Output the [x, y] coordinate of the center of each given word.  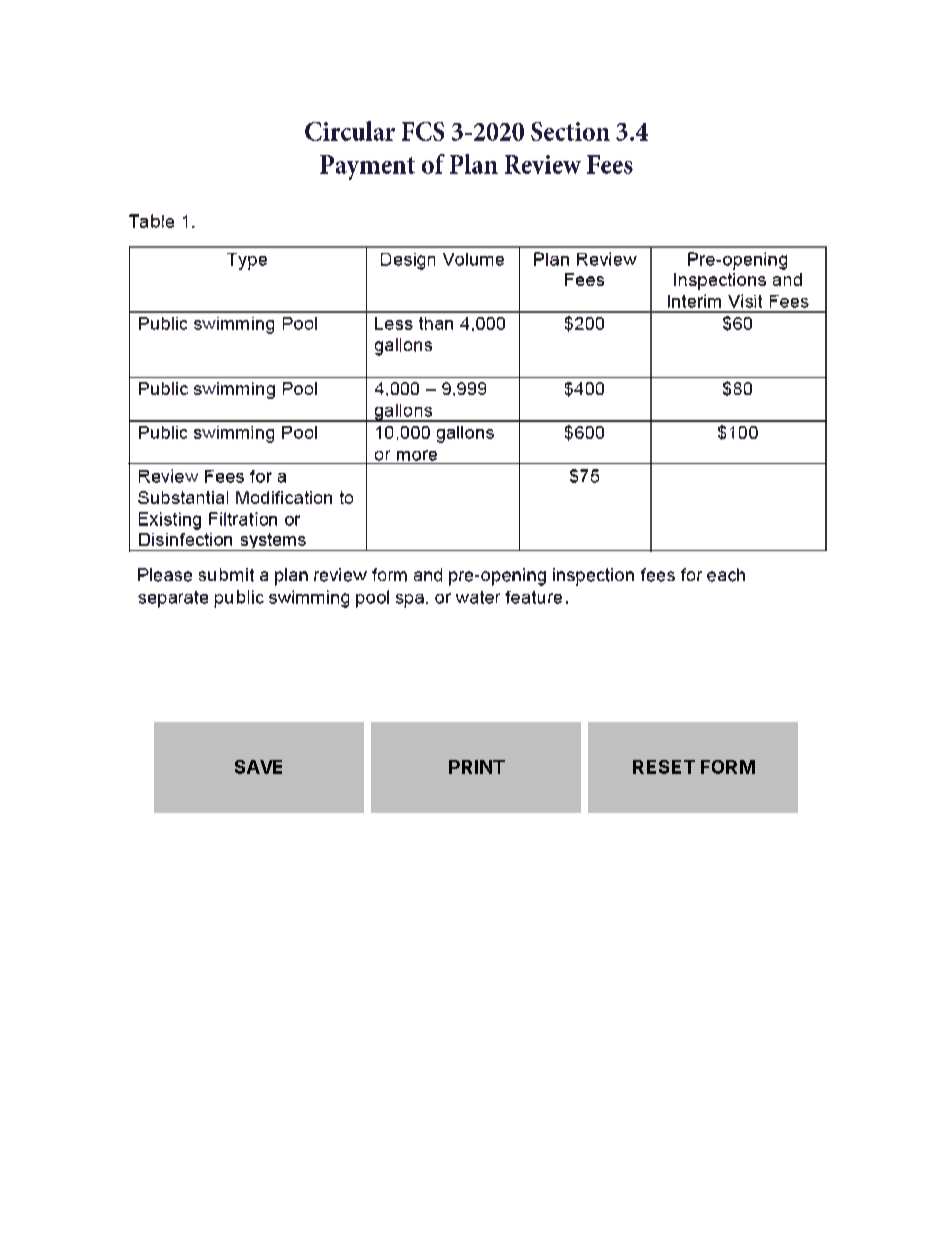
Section [570, 131]
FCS [423, 131]
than [436, 323]
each [726, 575]
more [417, 455]
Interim [694, 301]
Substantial [183, 497]
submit [226, 575]
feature [533, 597]
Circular [350, 131]
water [478, 597]
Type [247, 261]
